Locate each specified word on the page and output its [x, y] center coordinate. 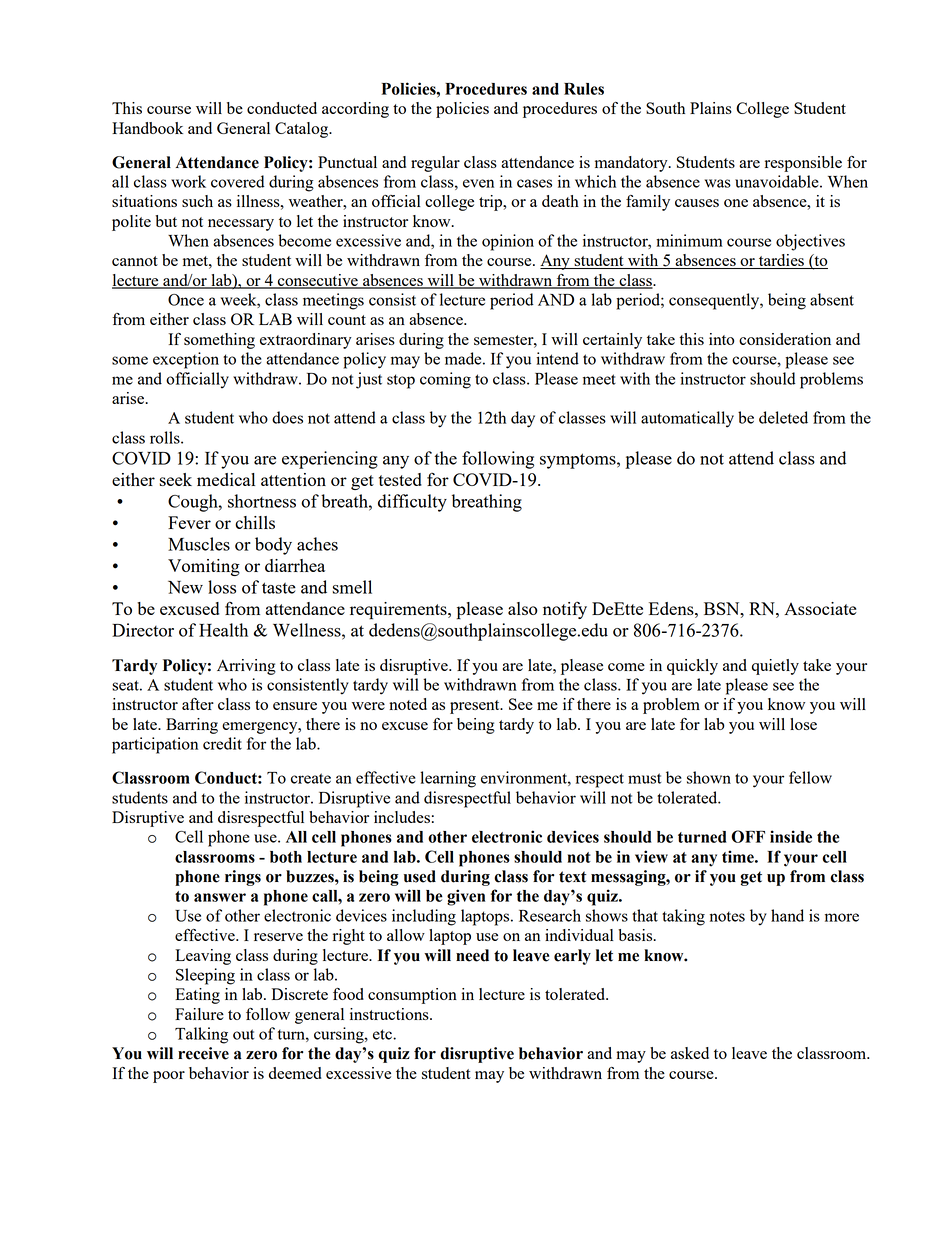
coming [445, 380]
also [523, 608]
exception [186, 360]
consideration [785, 339]
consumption [412, 996]
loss [222, 587]
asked [690, 1053]
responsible [803, 164]
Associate [820, 608]
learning [448, 779]
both [286, 857]
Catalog [303, 130]
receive [203, 1053]
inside [791, 836]
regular [435, 164]
